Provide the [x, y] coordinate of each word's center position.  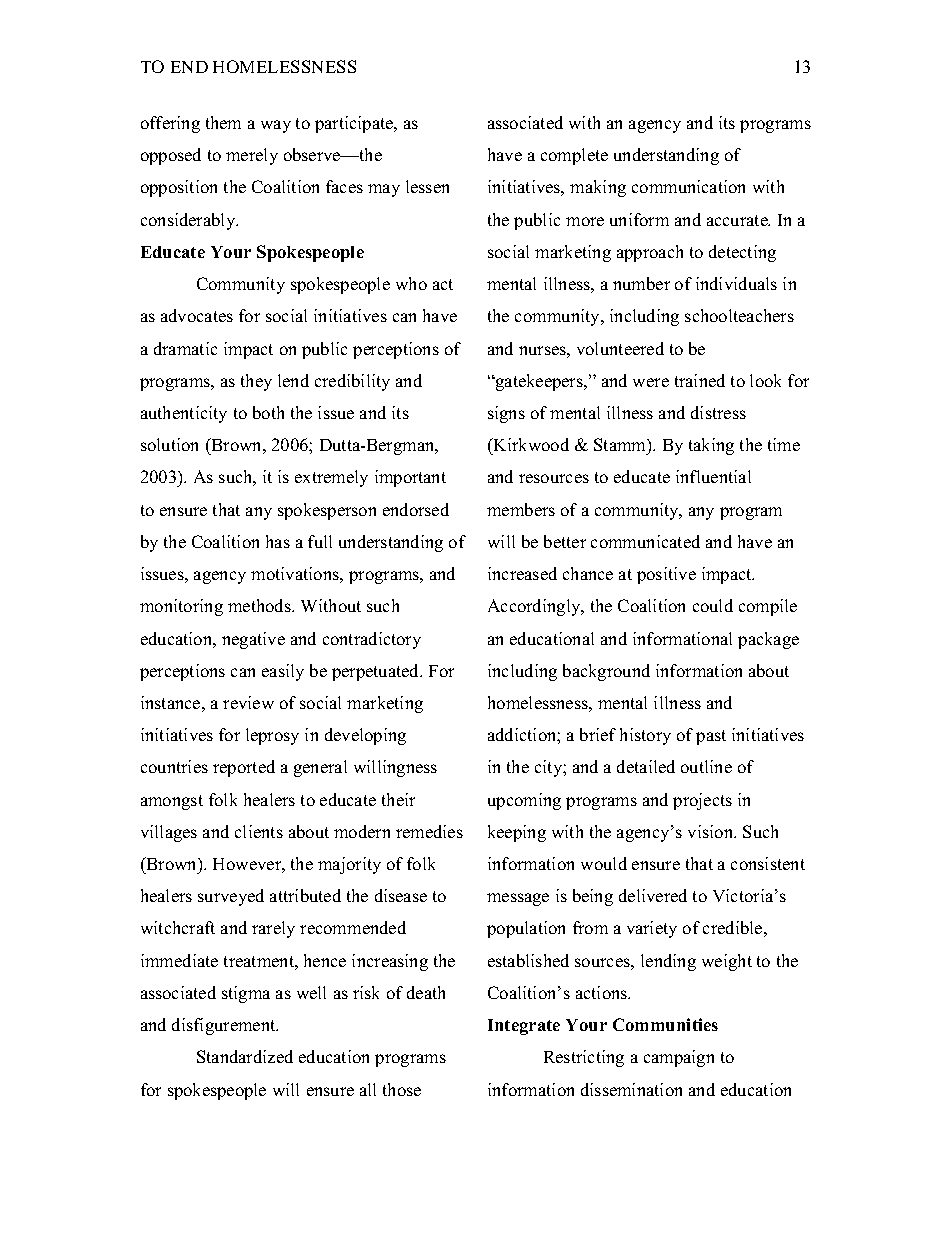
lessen [427, 186]
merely [252, 156]
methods [260, 605]
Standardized [245, 1056]
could [713, 605]
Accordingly [535, 607]
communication [688, 186]
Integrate [524, 1027]
